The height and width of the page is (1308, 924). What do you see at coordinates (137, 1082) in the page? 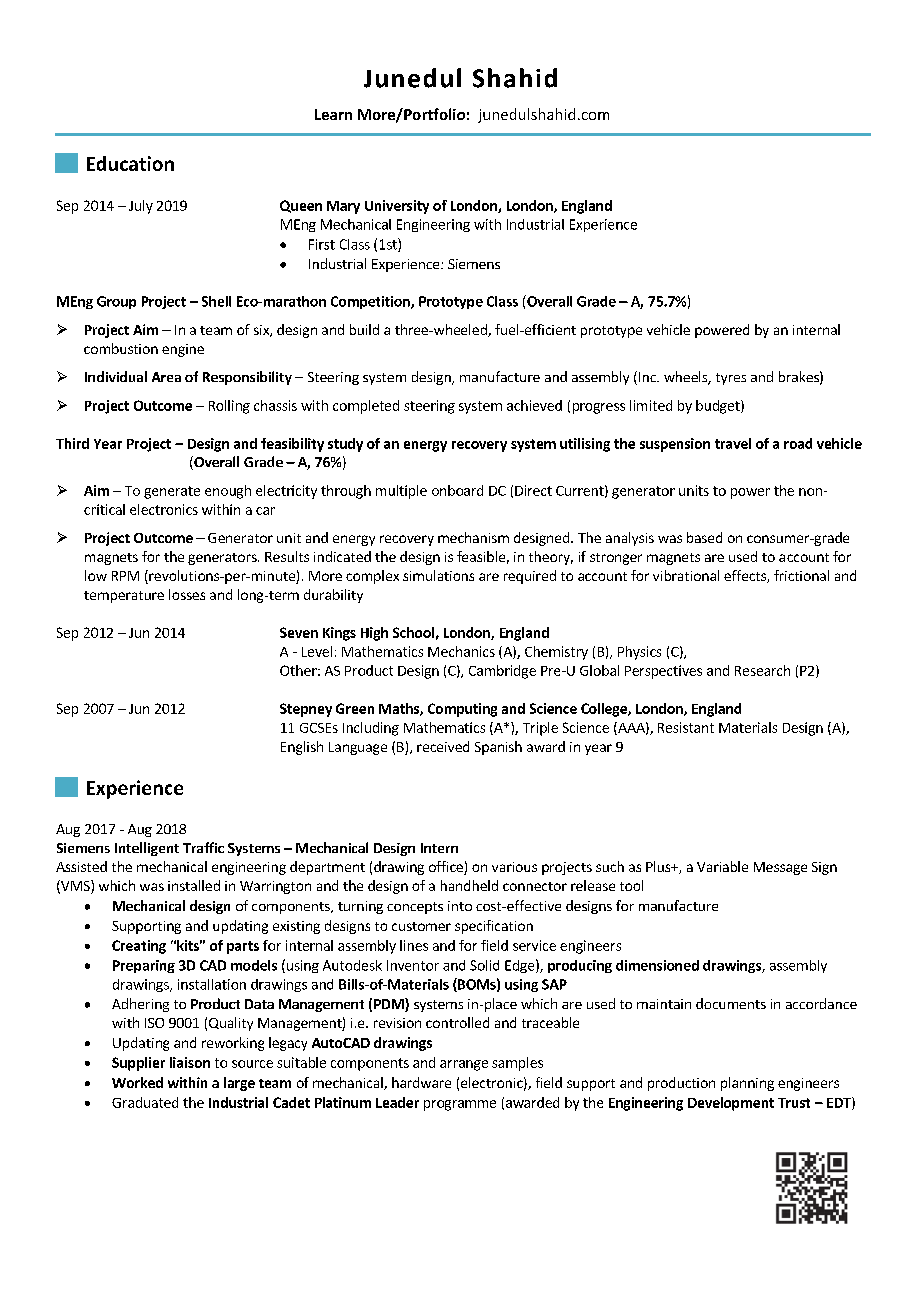
I see `Worked` at bounding box center [137, 1082].
